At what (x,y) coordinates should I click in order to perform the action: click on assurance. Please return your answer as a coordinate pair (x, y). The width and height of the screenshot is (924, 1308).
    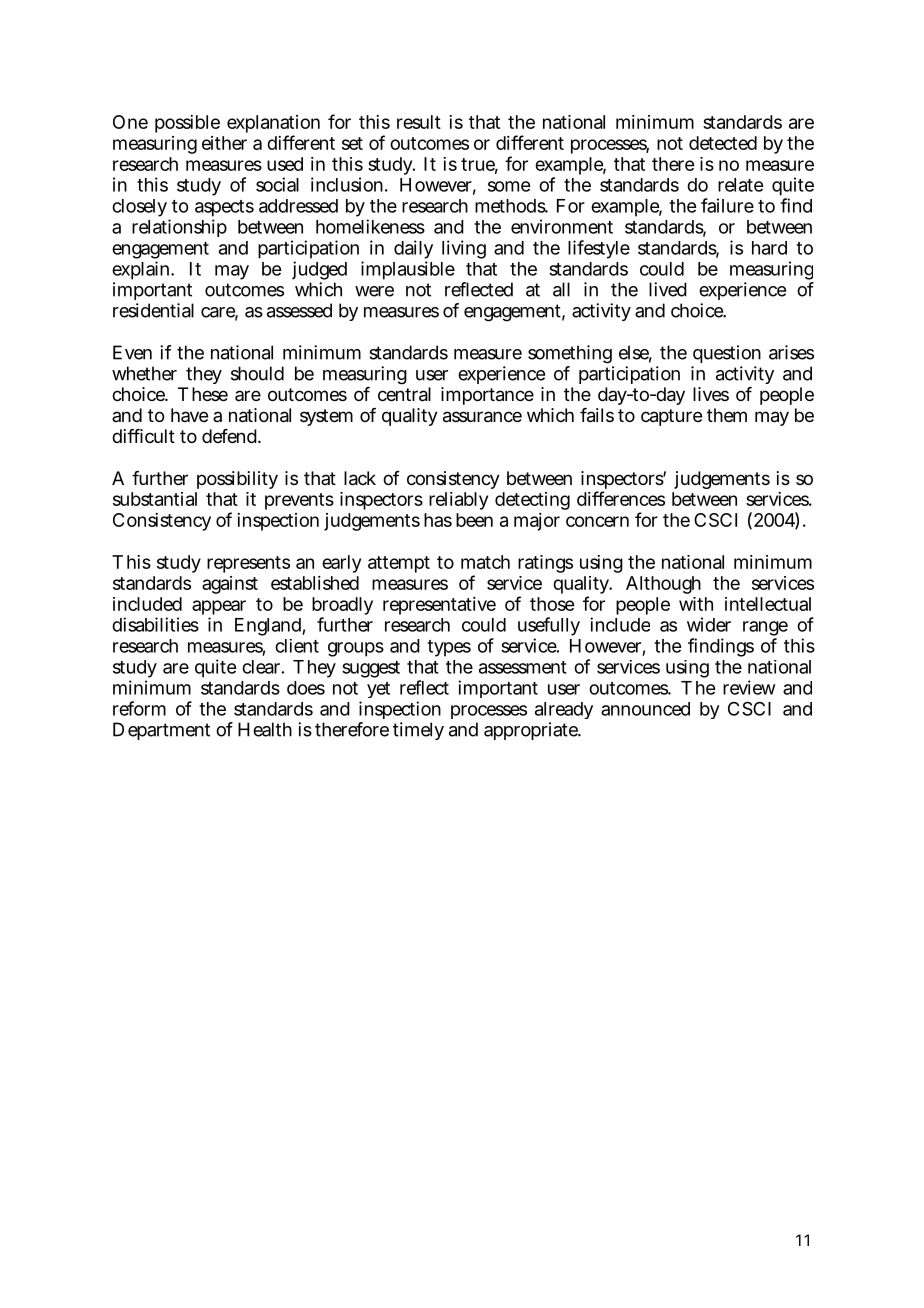
    Looking at the image, I should click on (482, 417).
